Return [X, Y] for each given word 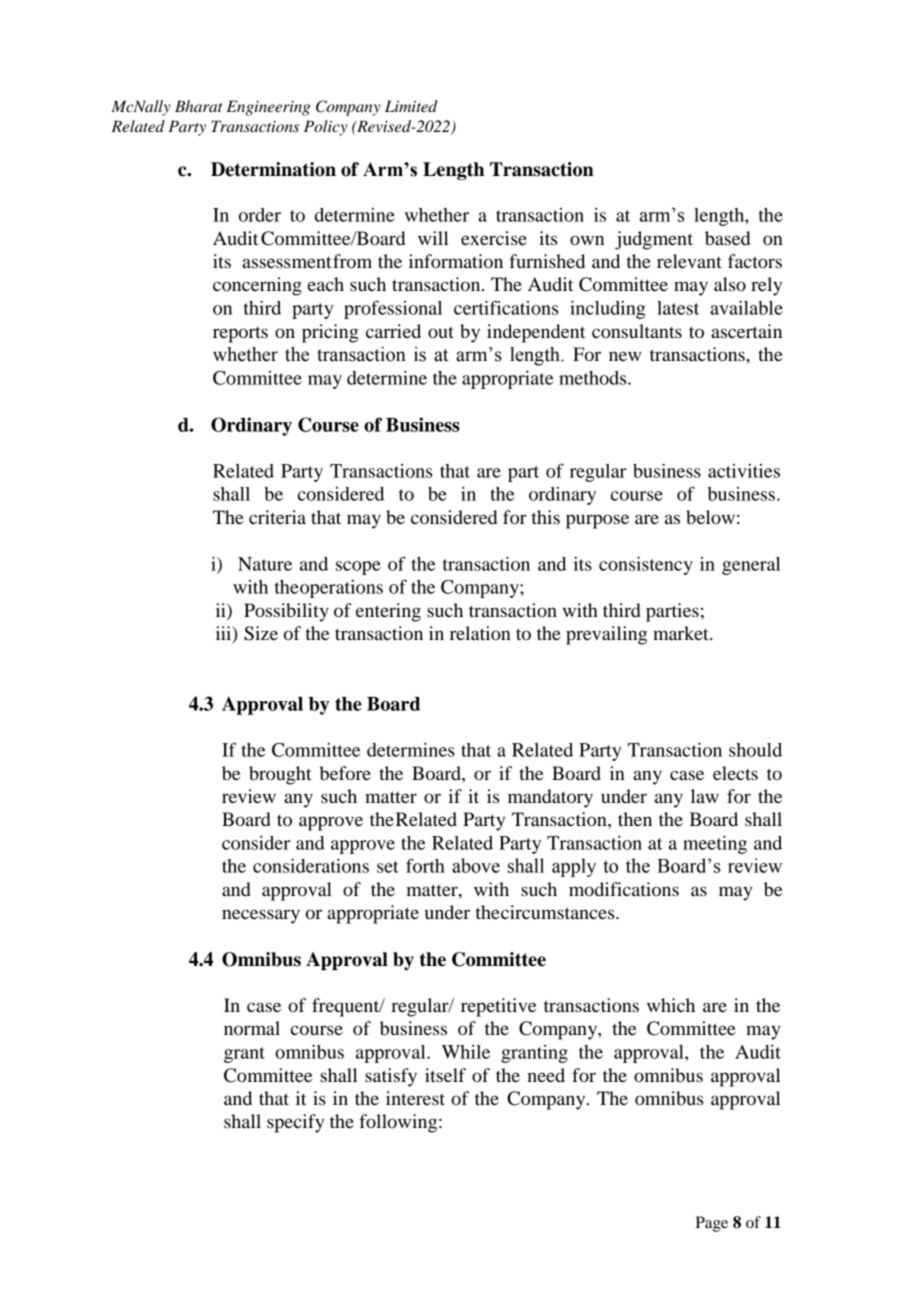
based [727, 238]
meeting [715, 844]
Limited [411, 106]
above [476, 865]
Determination [273, 169]
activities [744, 471]
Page [712, 1224]
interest [415, 1098]
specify [295, 1123]
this [546, 517]
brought [280, 775]
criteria [277, 517]
